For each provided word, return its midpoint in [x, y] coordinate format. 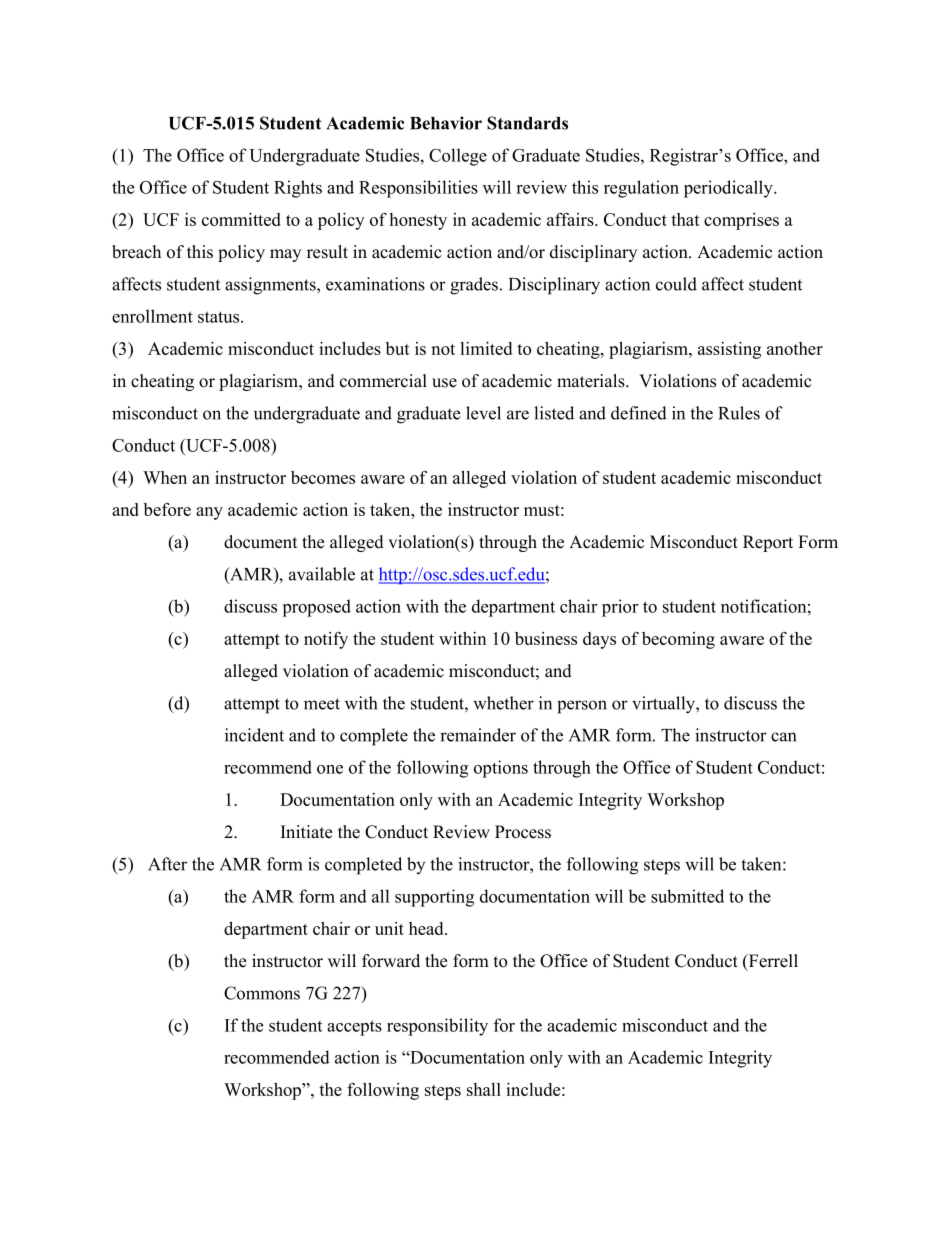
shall [484, 1089]
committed [241, 219]
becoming [678, 640]
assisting [729, 350]
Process [523, 832]
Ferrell [772, 961]
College [458, 157]
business [546, 638]
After [167, 864]
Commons [262, 993]
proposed [316, 608]
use [444, 383]
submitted [687, 896]
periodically [729, 189]
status [220, 317]
